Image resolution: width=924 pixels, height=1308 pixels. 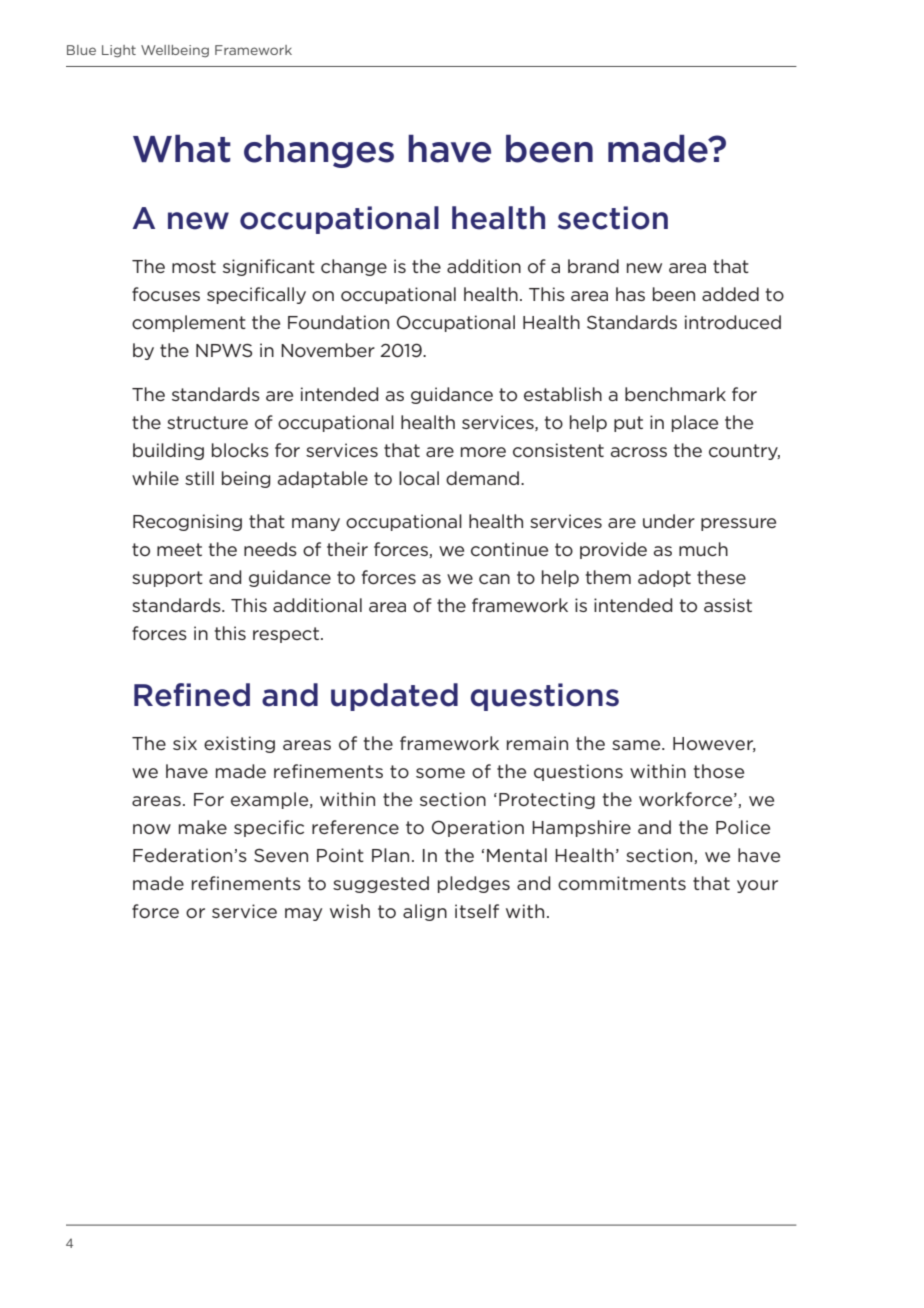 I want to click on across, so click(x=639, y=452).
